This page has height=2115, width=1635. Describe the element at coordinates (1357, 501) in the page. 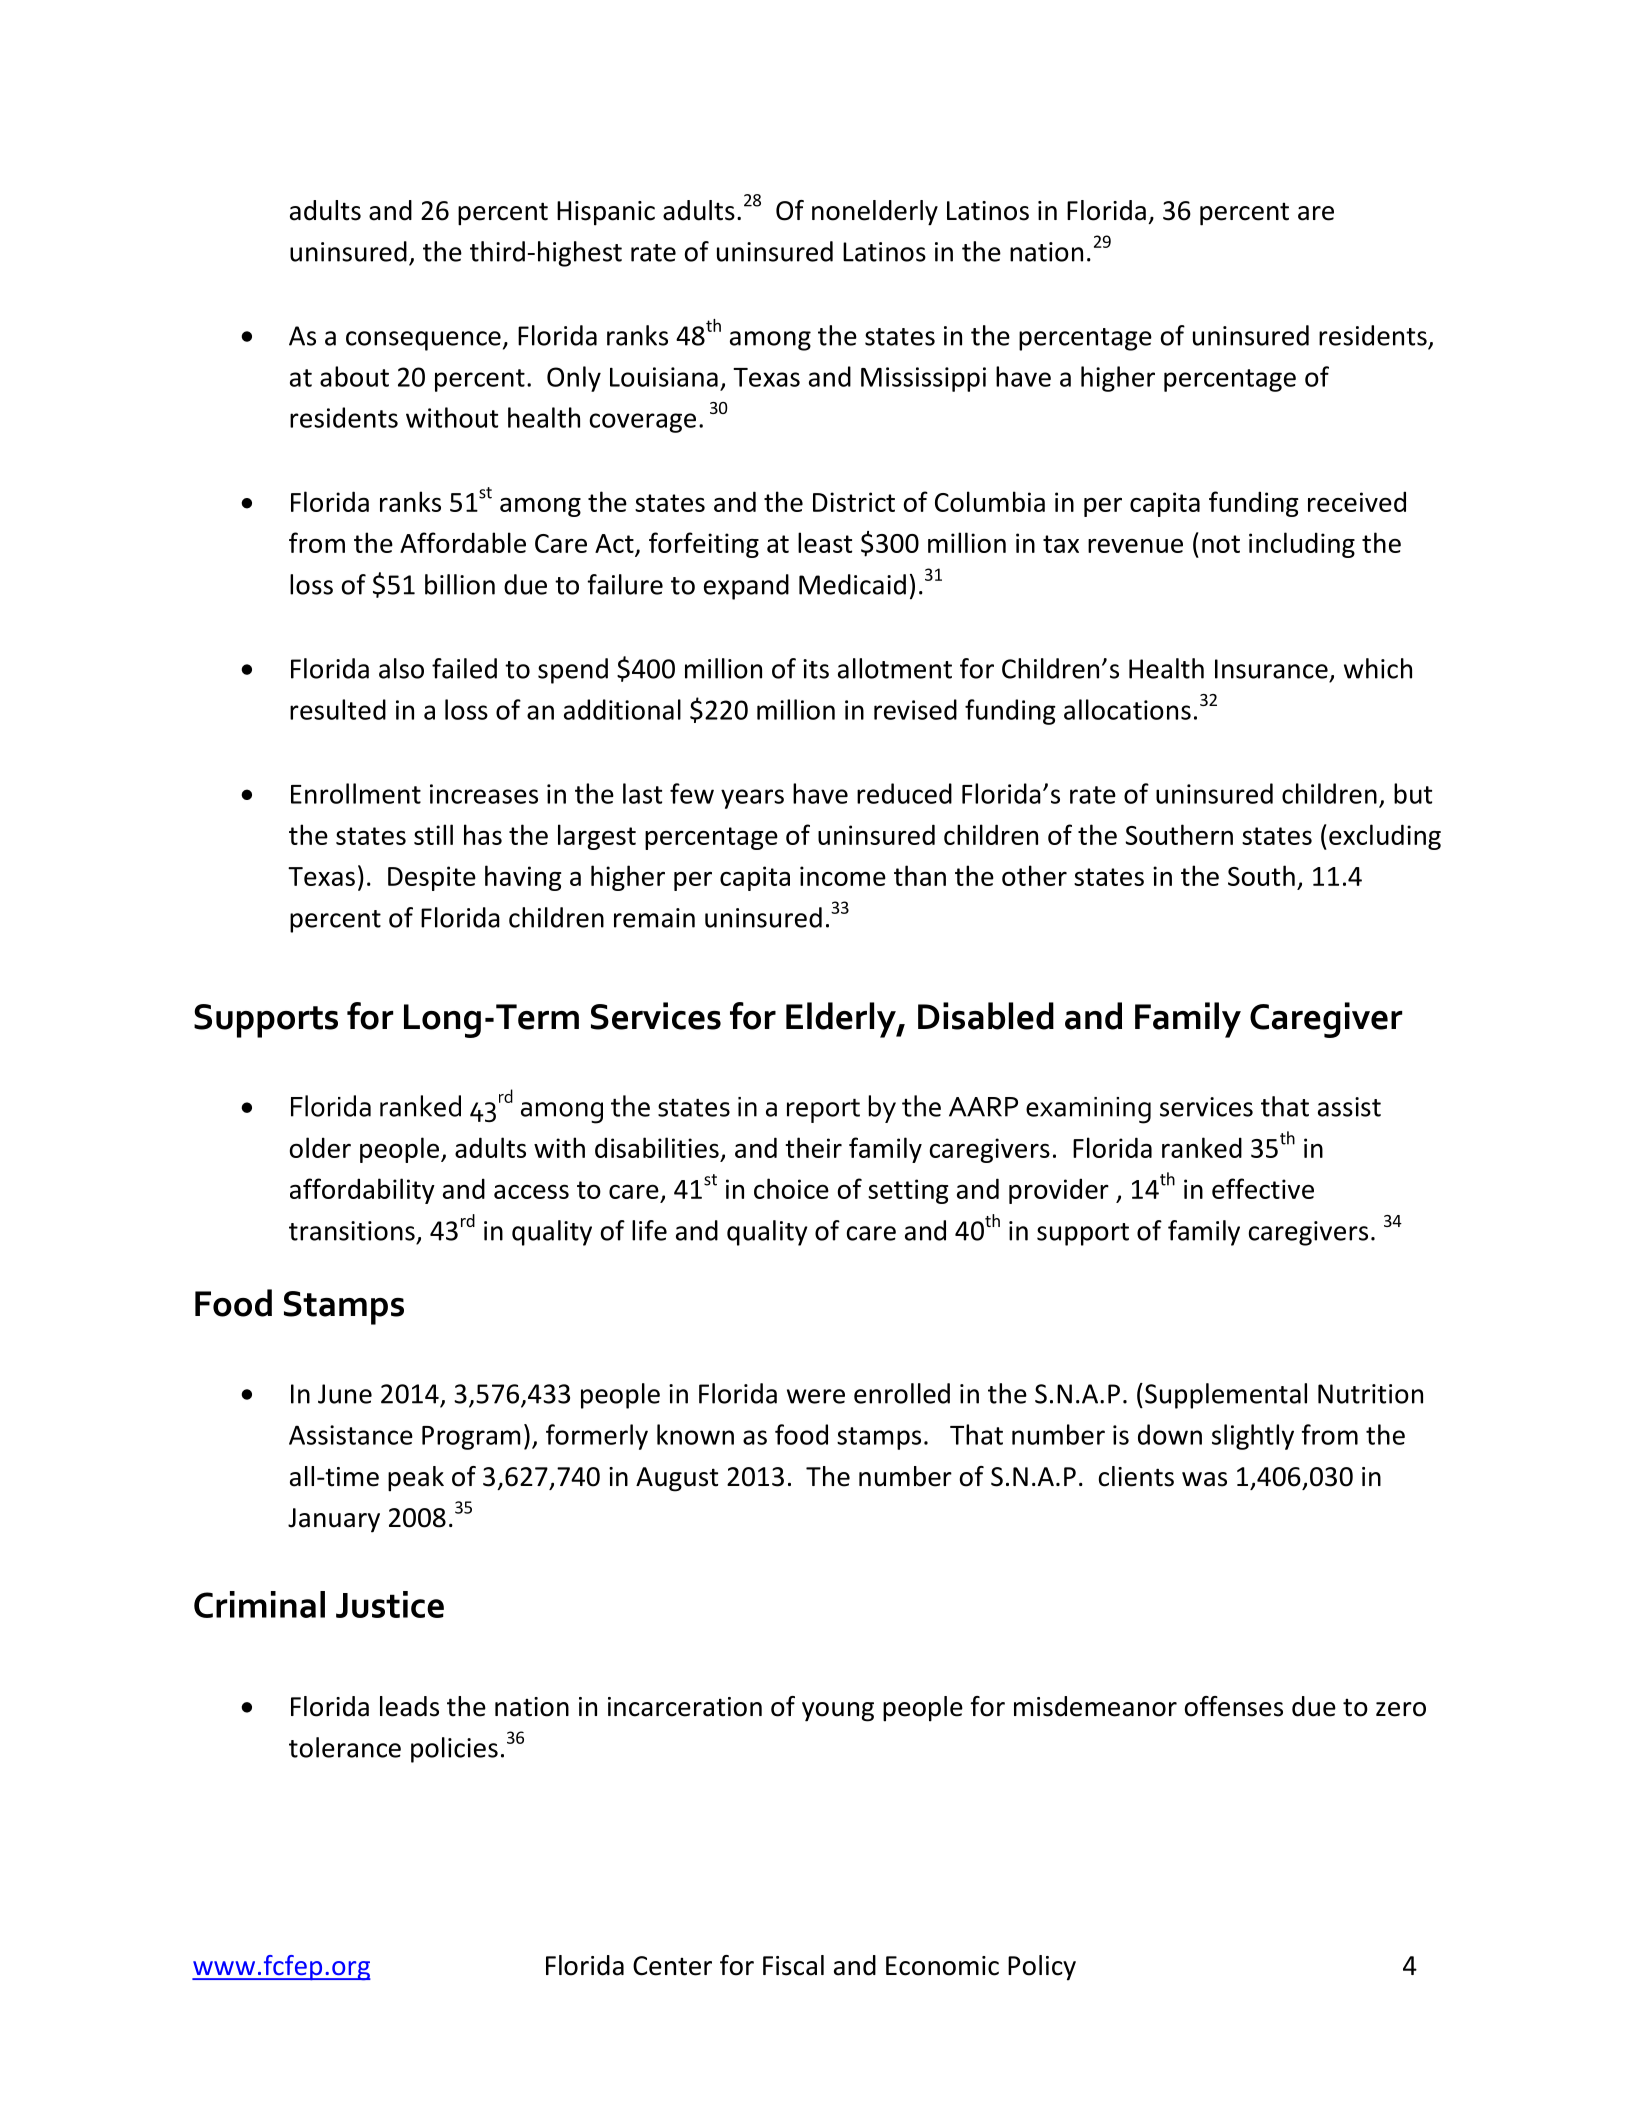

I see `received` at that location.
